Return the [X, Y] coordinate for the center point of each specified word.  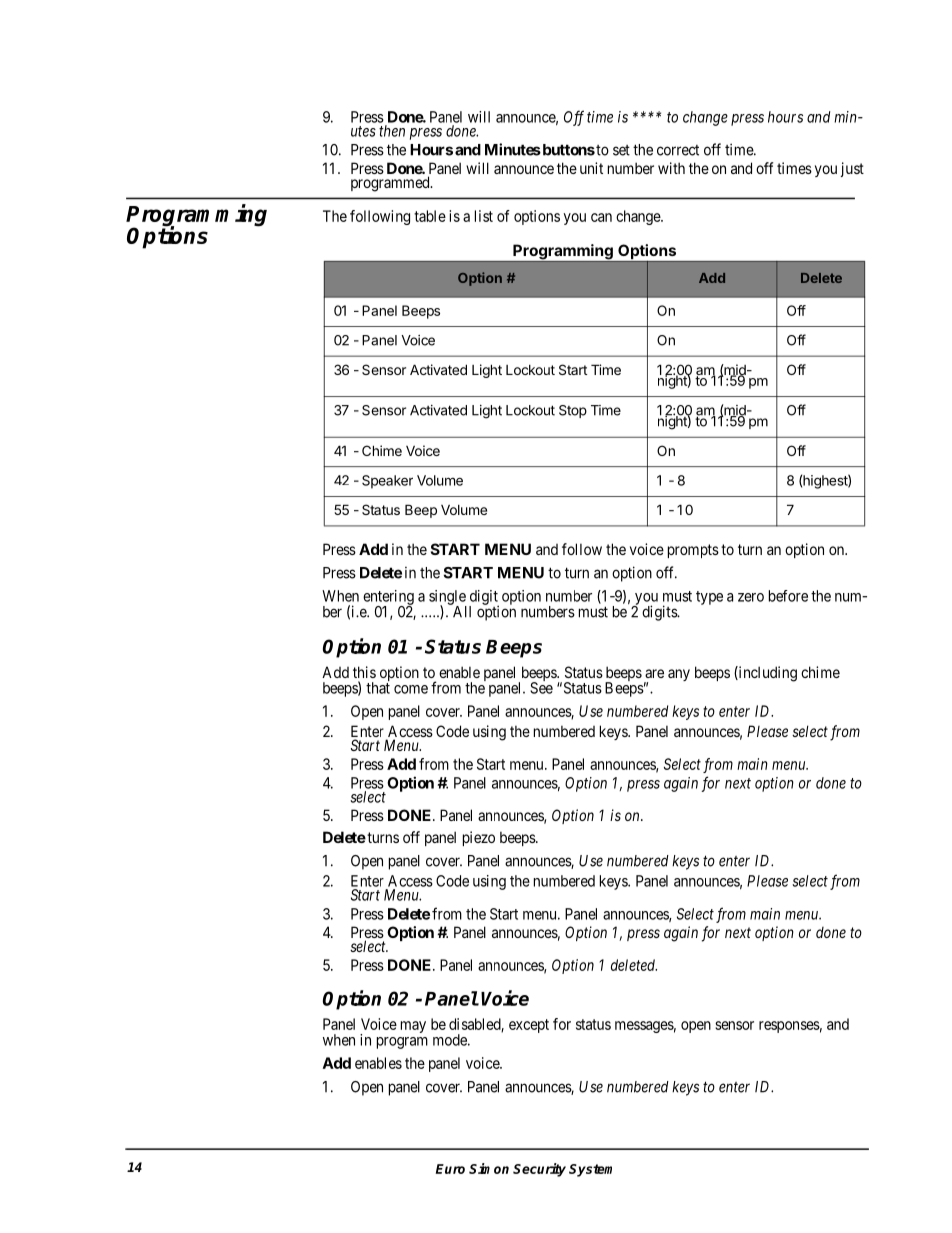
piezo [479, 838]
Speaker [387, 482]
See [541, 688]
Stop [573, 411]
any [679, 675]
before [788, 596]
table [430, 216]
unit [591, 168]
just [852, 169]
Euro [450, 1169]
